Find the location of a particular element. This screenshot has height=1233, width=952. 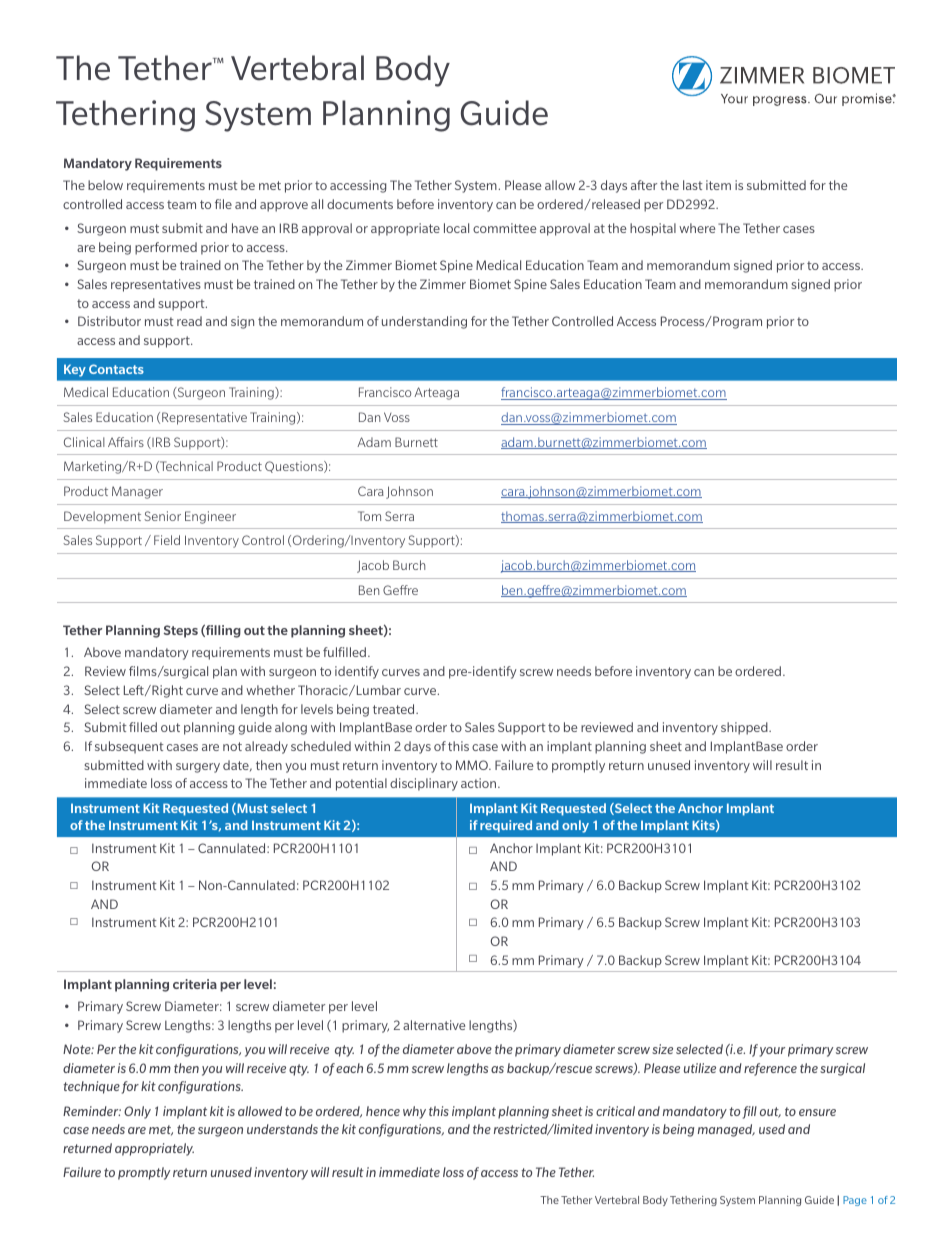

surgery is located at coordinates (198, 768).
